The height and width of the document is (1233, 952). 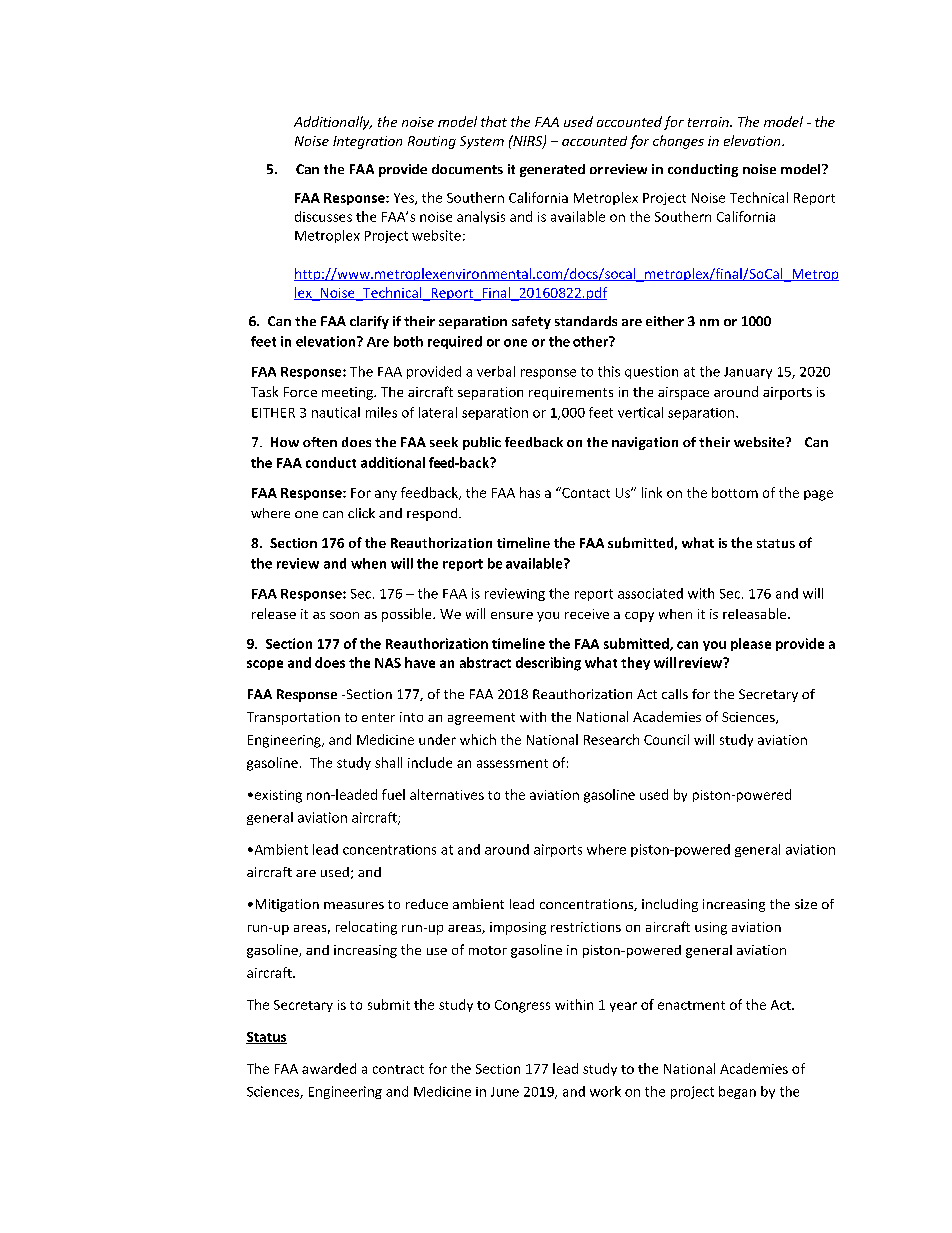 What do you see at coordinates (737, 1092) in the document?
I see `began` at bounding box center [737, 1092].
